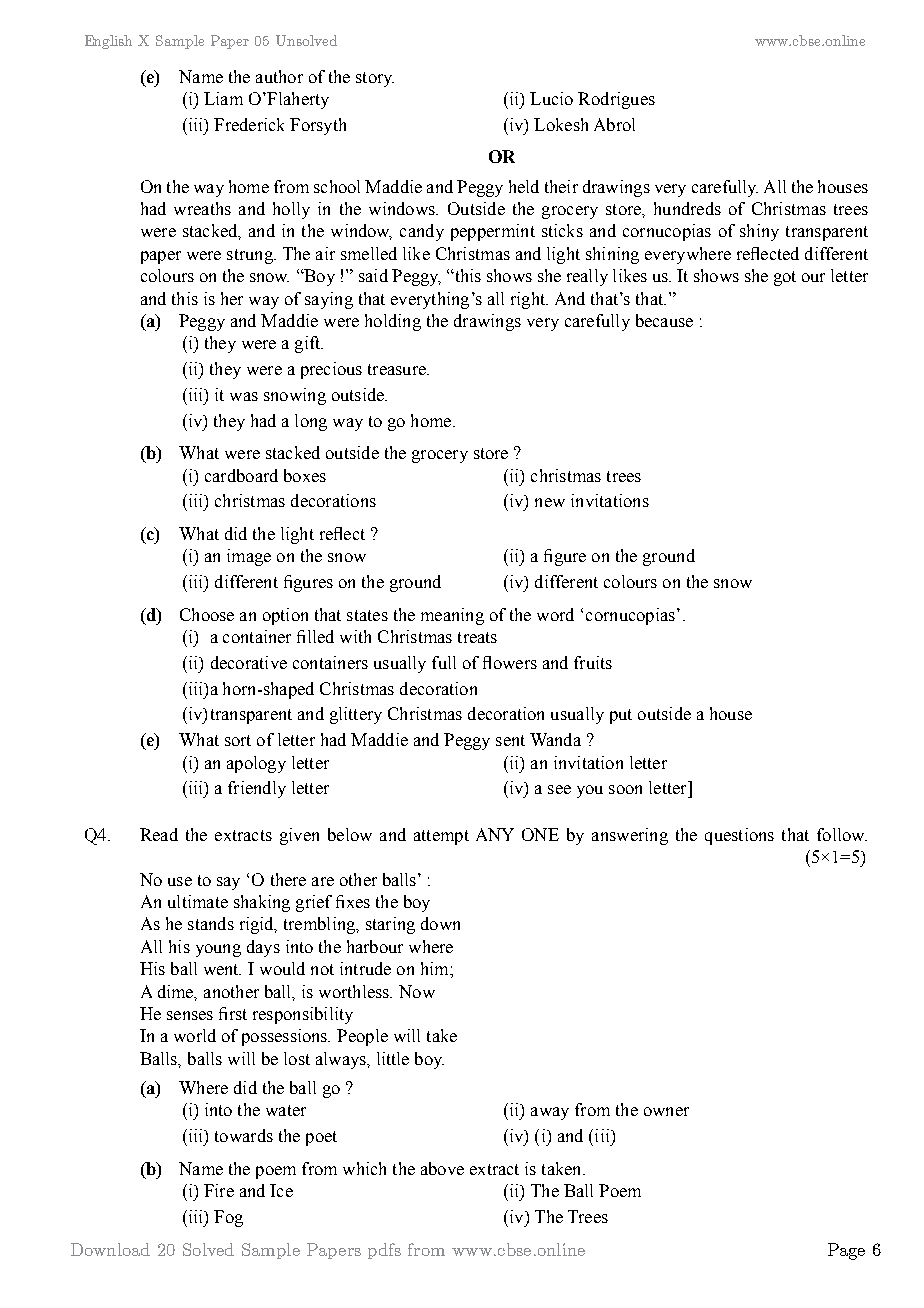 The height and width of the document is (1308, 924). Describe the element at coordinates (442, 1168) in the document. I see `above` at that location.
